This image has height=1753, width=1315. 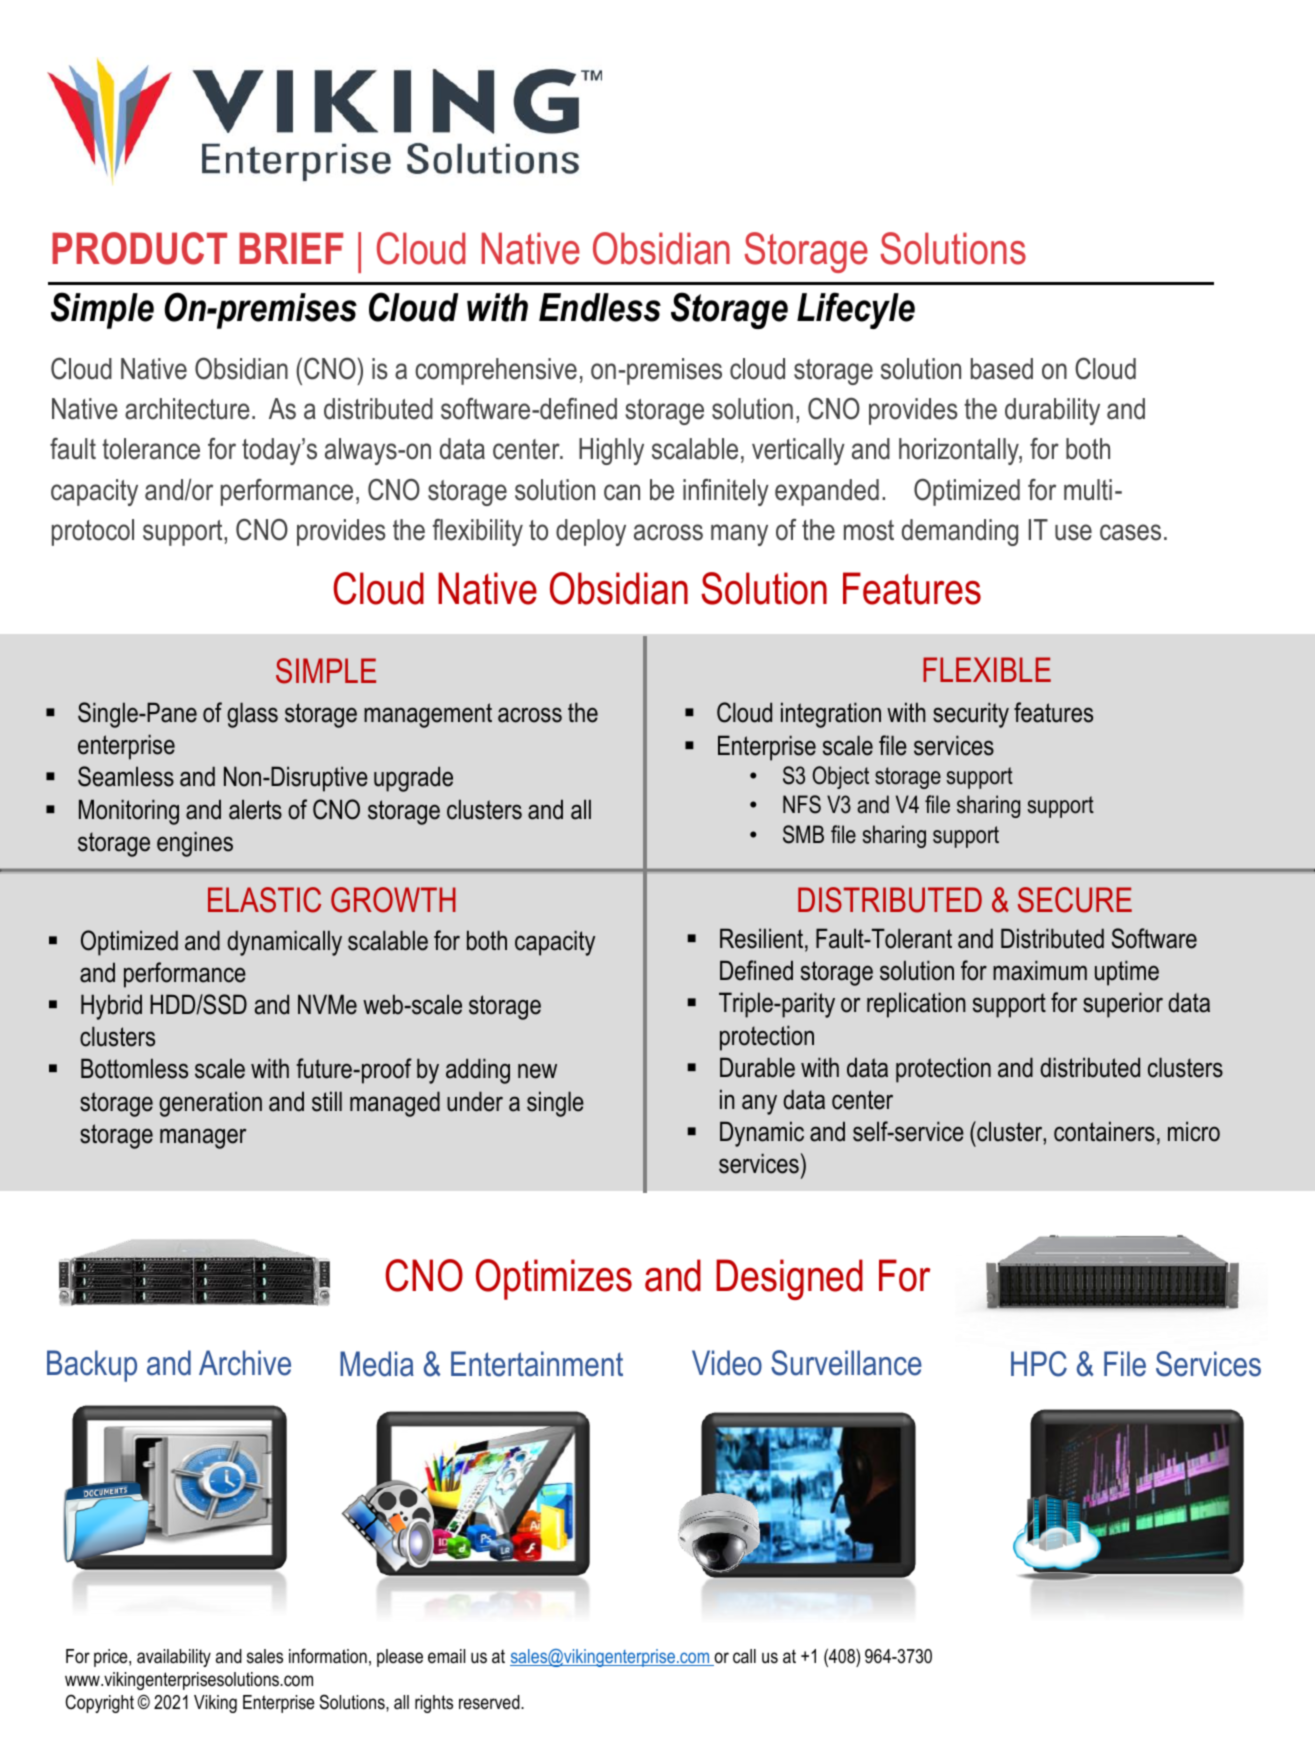 What do you see at coordinates (591, 532) in the image?
I see `deploy` at bounding box center [591, 532].
